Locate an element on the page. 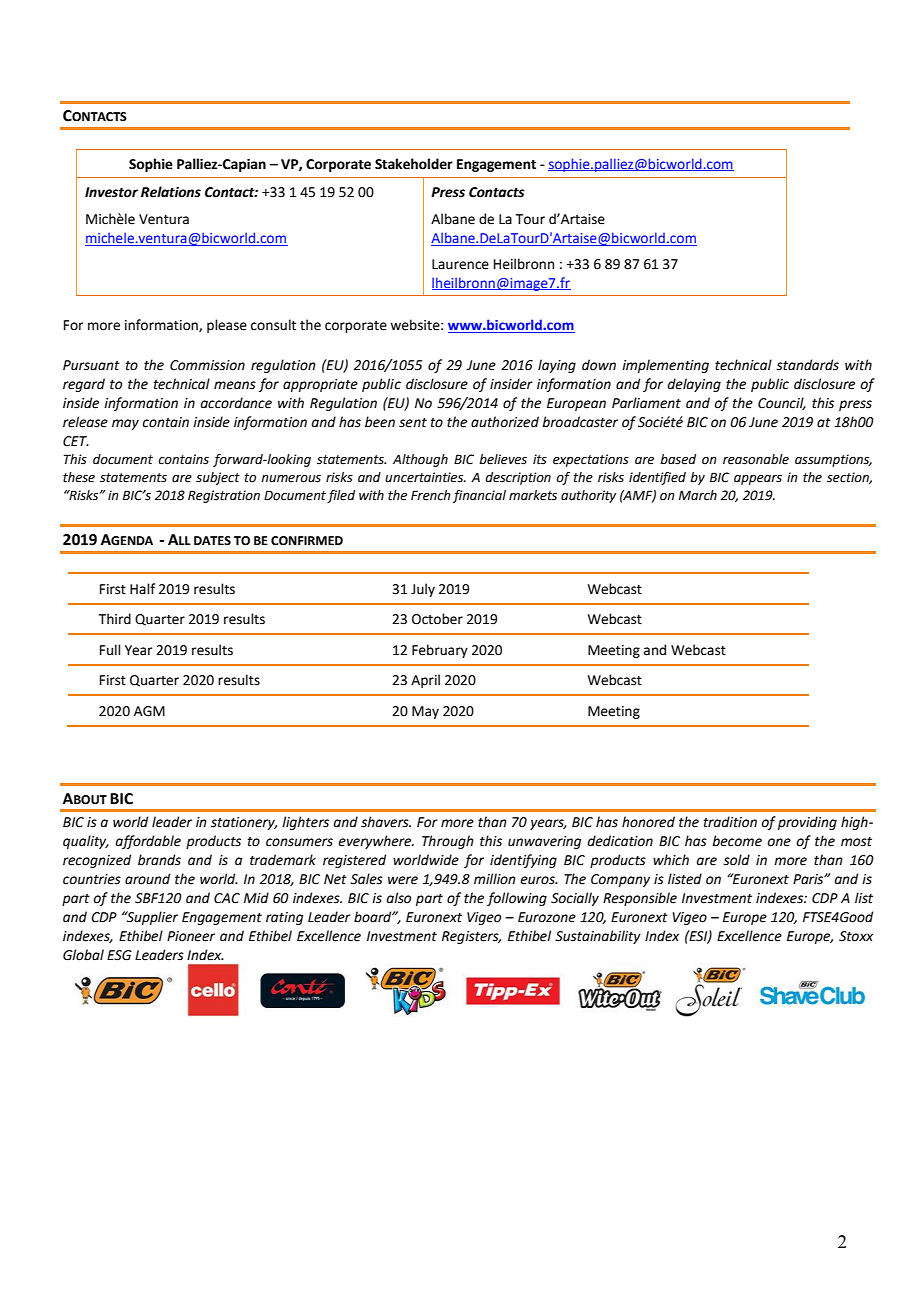 Image resolution: width=924 pixels, height=1308 pixels. Relations is located at coordinates (171, 192).
